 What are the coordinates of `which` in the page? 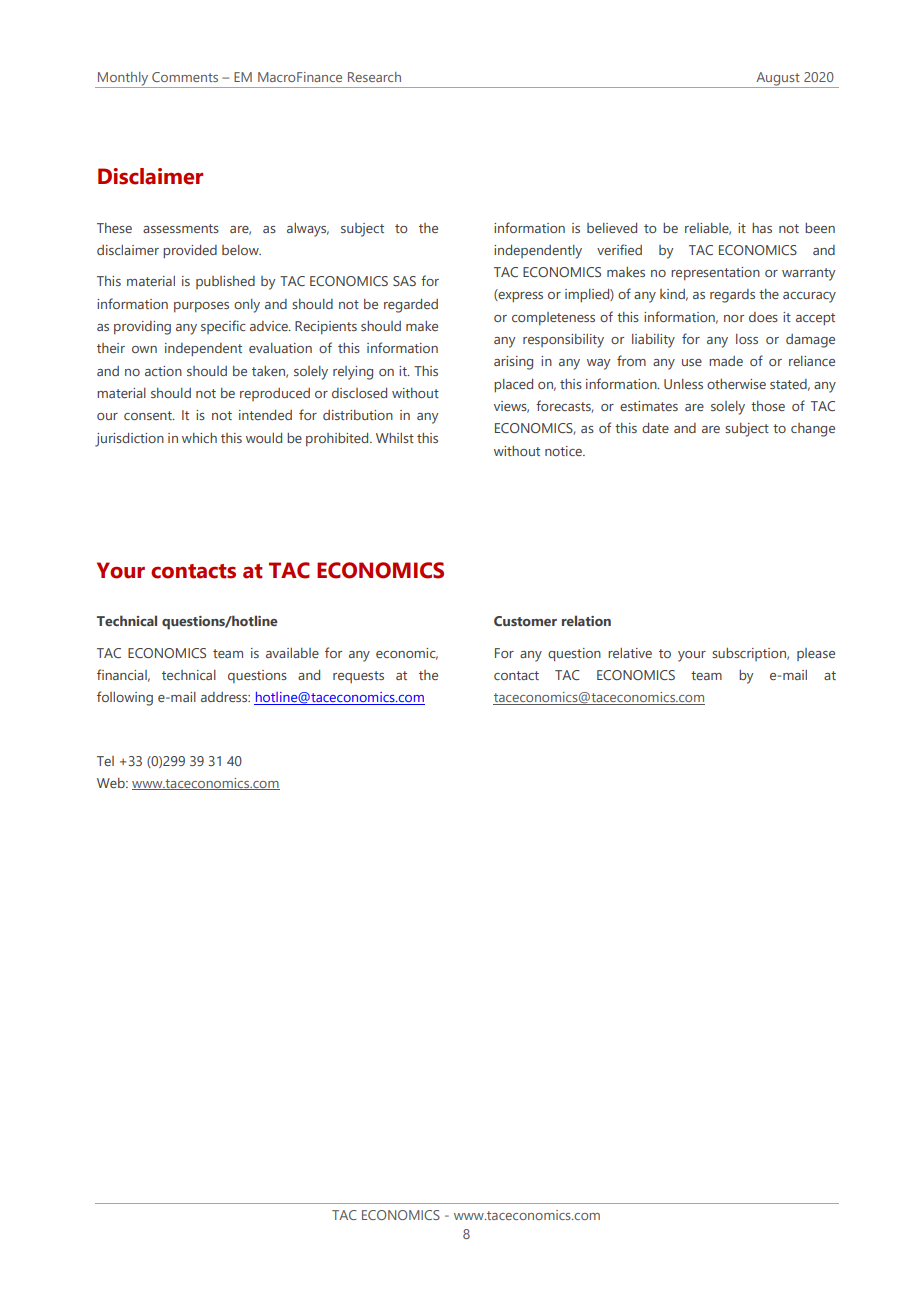 It's located at (199, 438).
